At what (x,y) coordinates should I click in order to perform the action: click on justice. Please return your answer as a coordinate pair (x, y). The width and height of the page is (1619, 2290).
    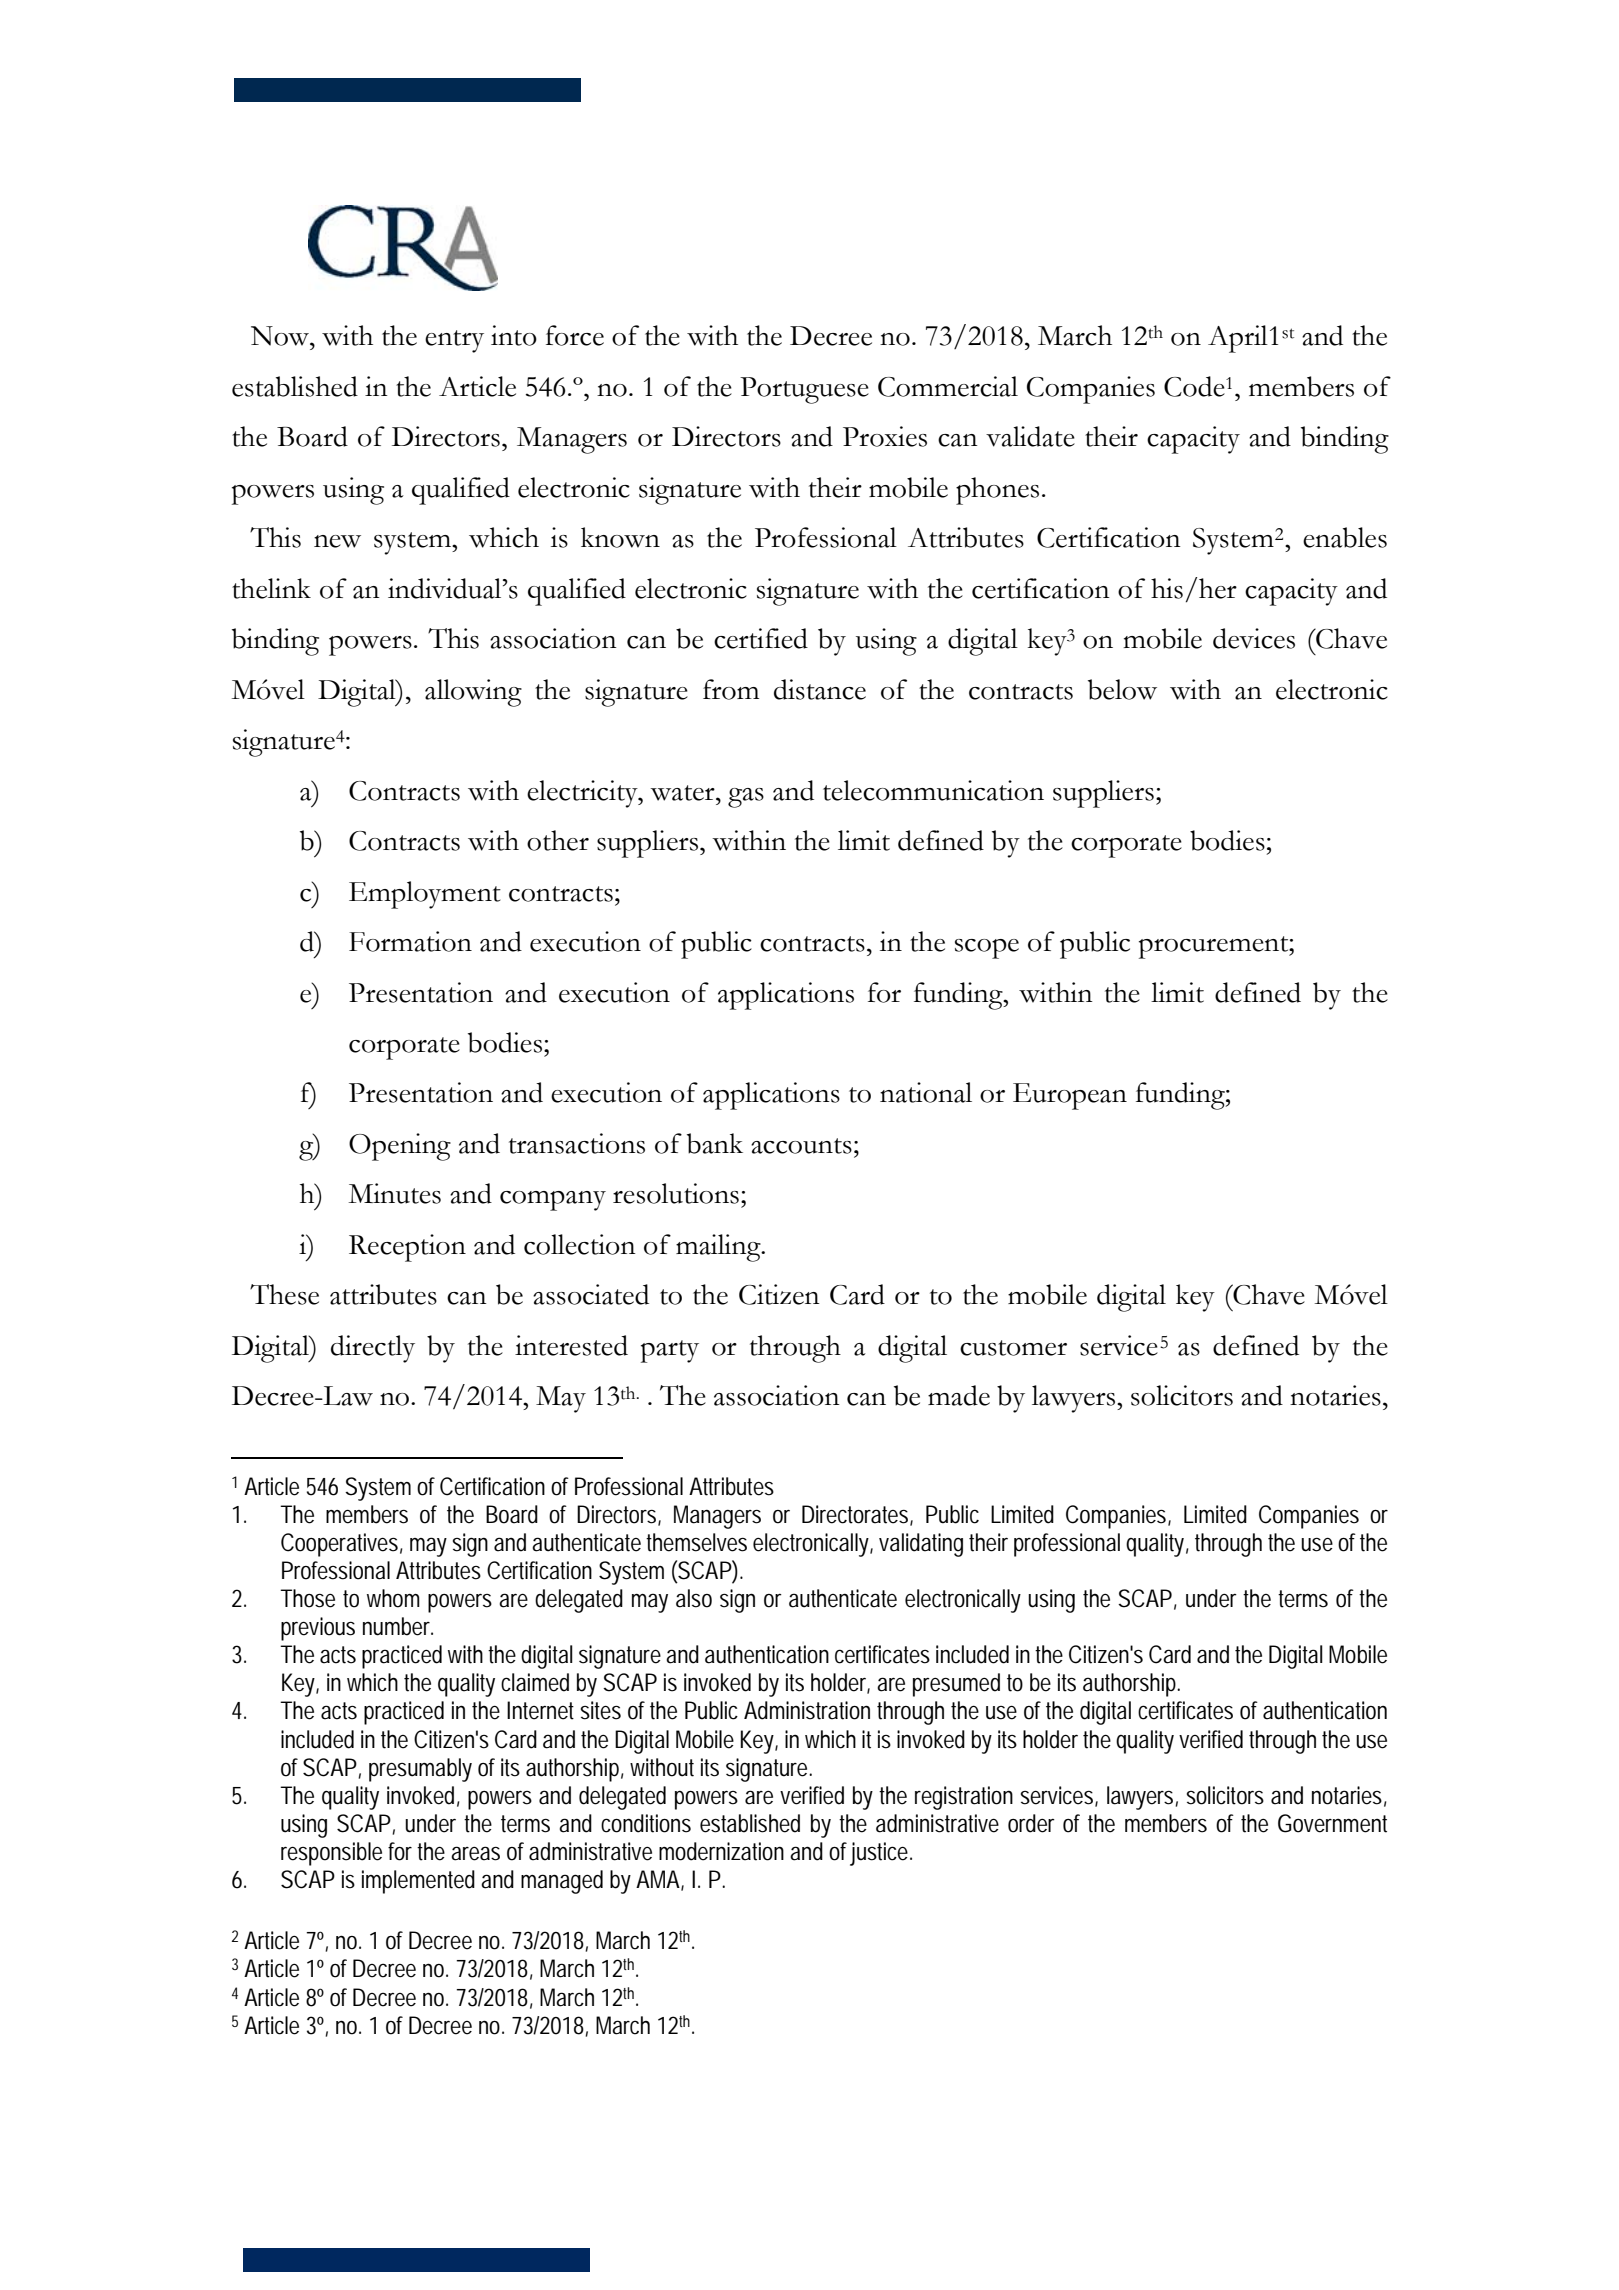
    Looking at the image, I should click on (879, 1854).
